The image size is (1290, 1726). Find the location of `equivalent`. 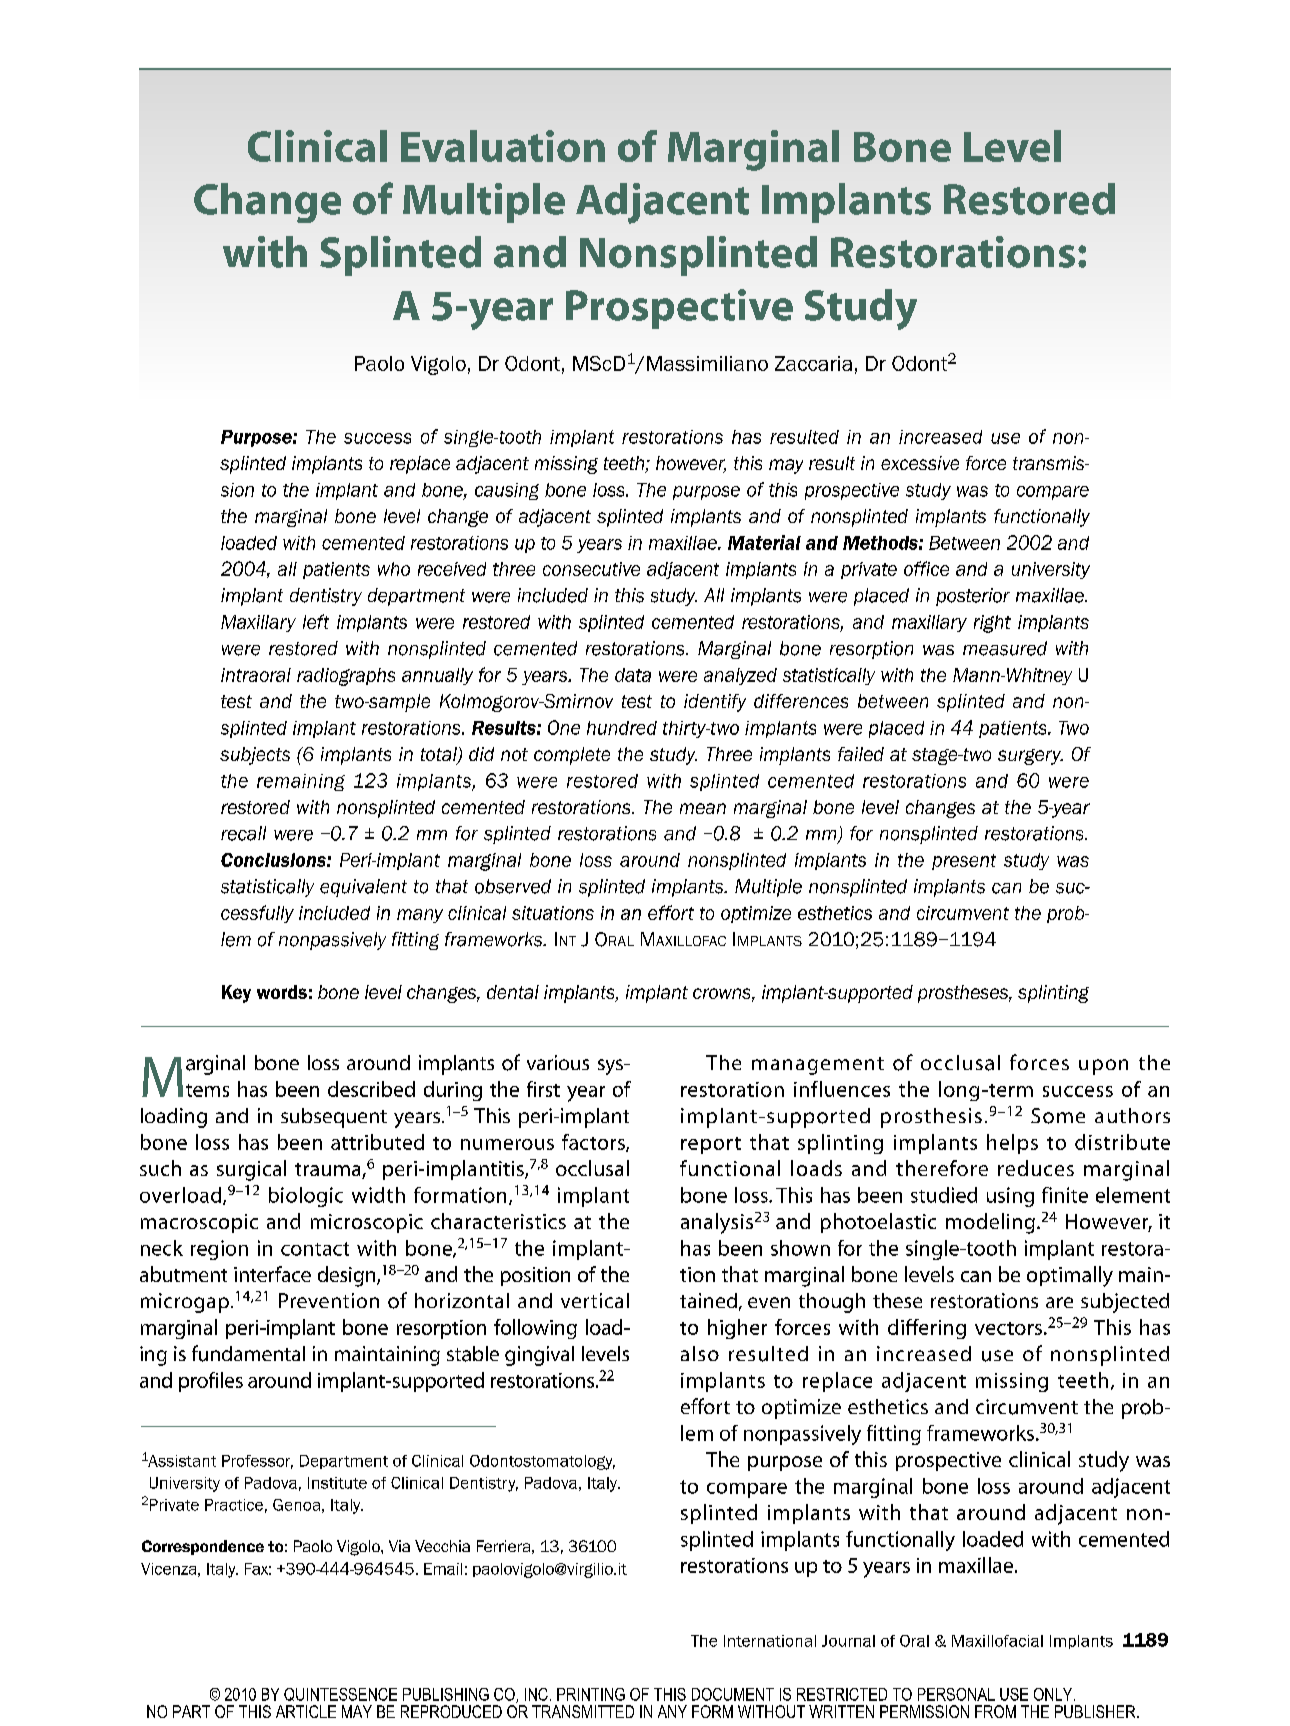

equivalent is located at coordinates (363, 888).
